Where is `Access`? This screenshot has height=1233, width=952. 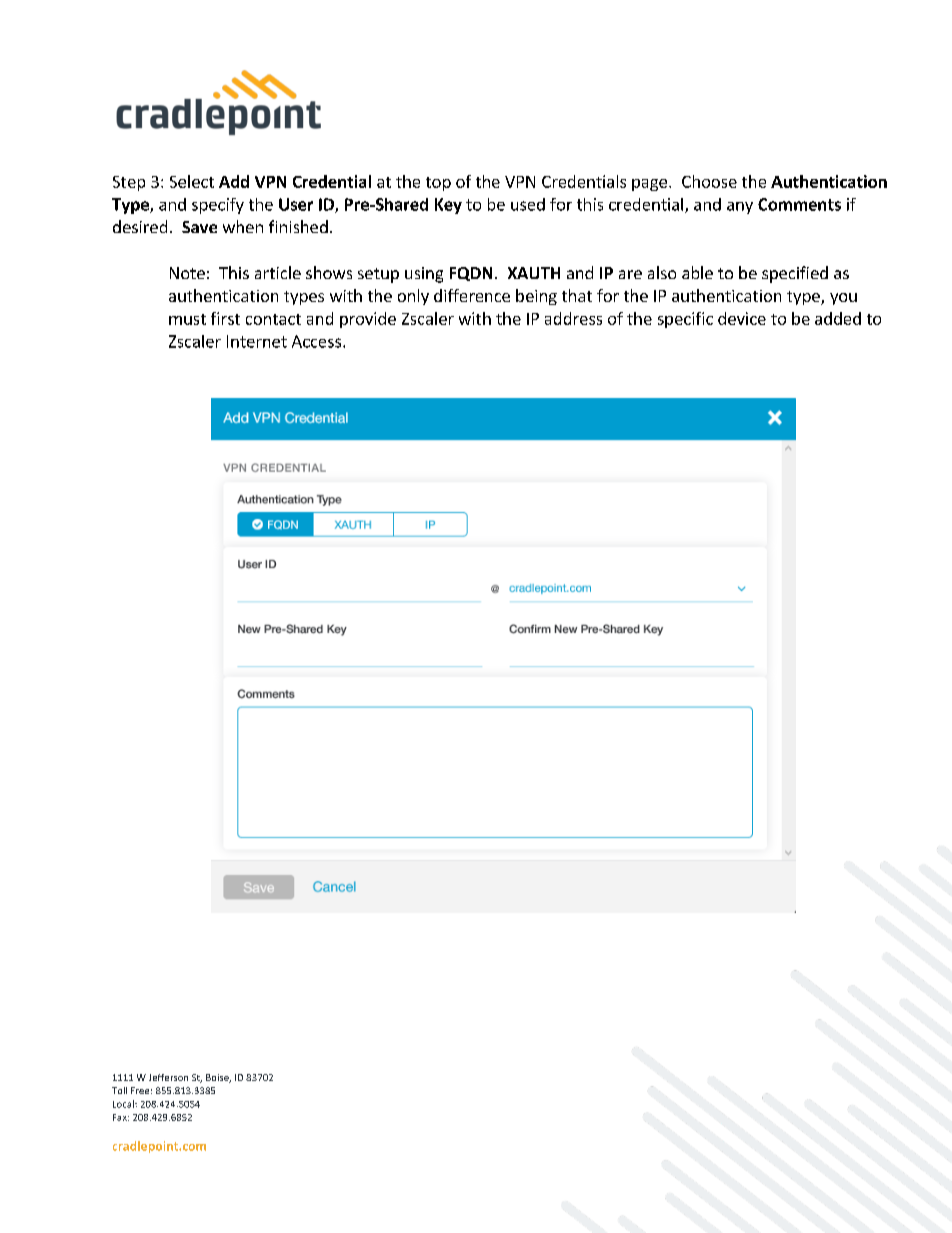 Access is located at coordinates (316, 341).
